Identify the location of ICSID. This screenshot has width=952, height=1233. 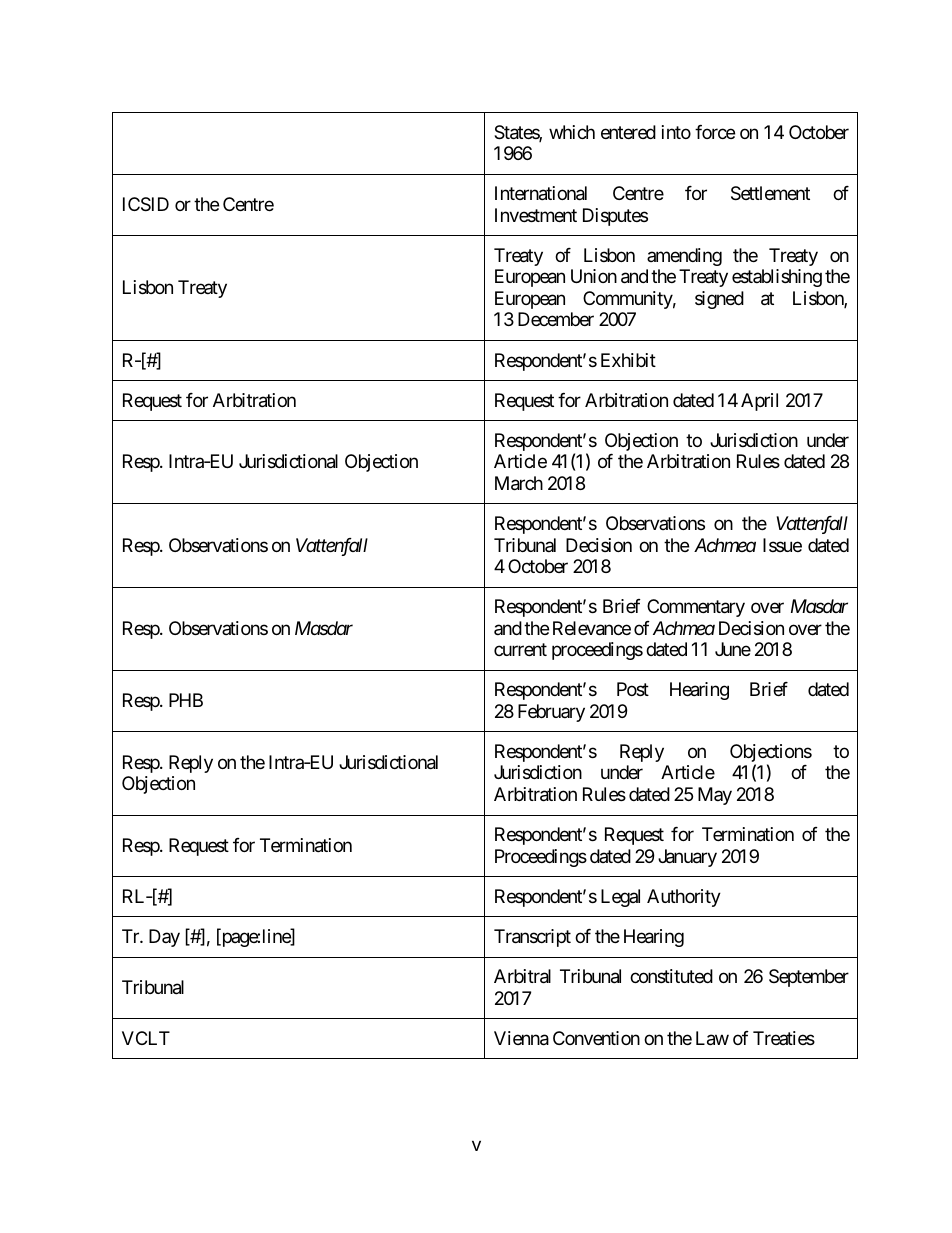
(146, 204).
